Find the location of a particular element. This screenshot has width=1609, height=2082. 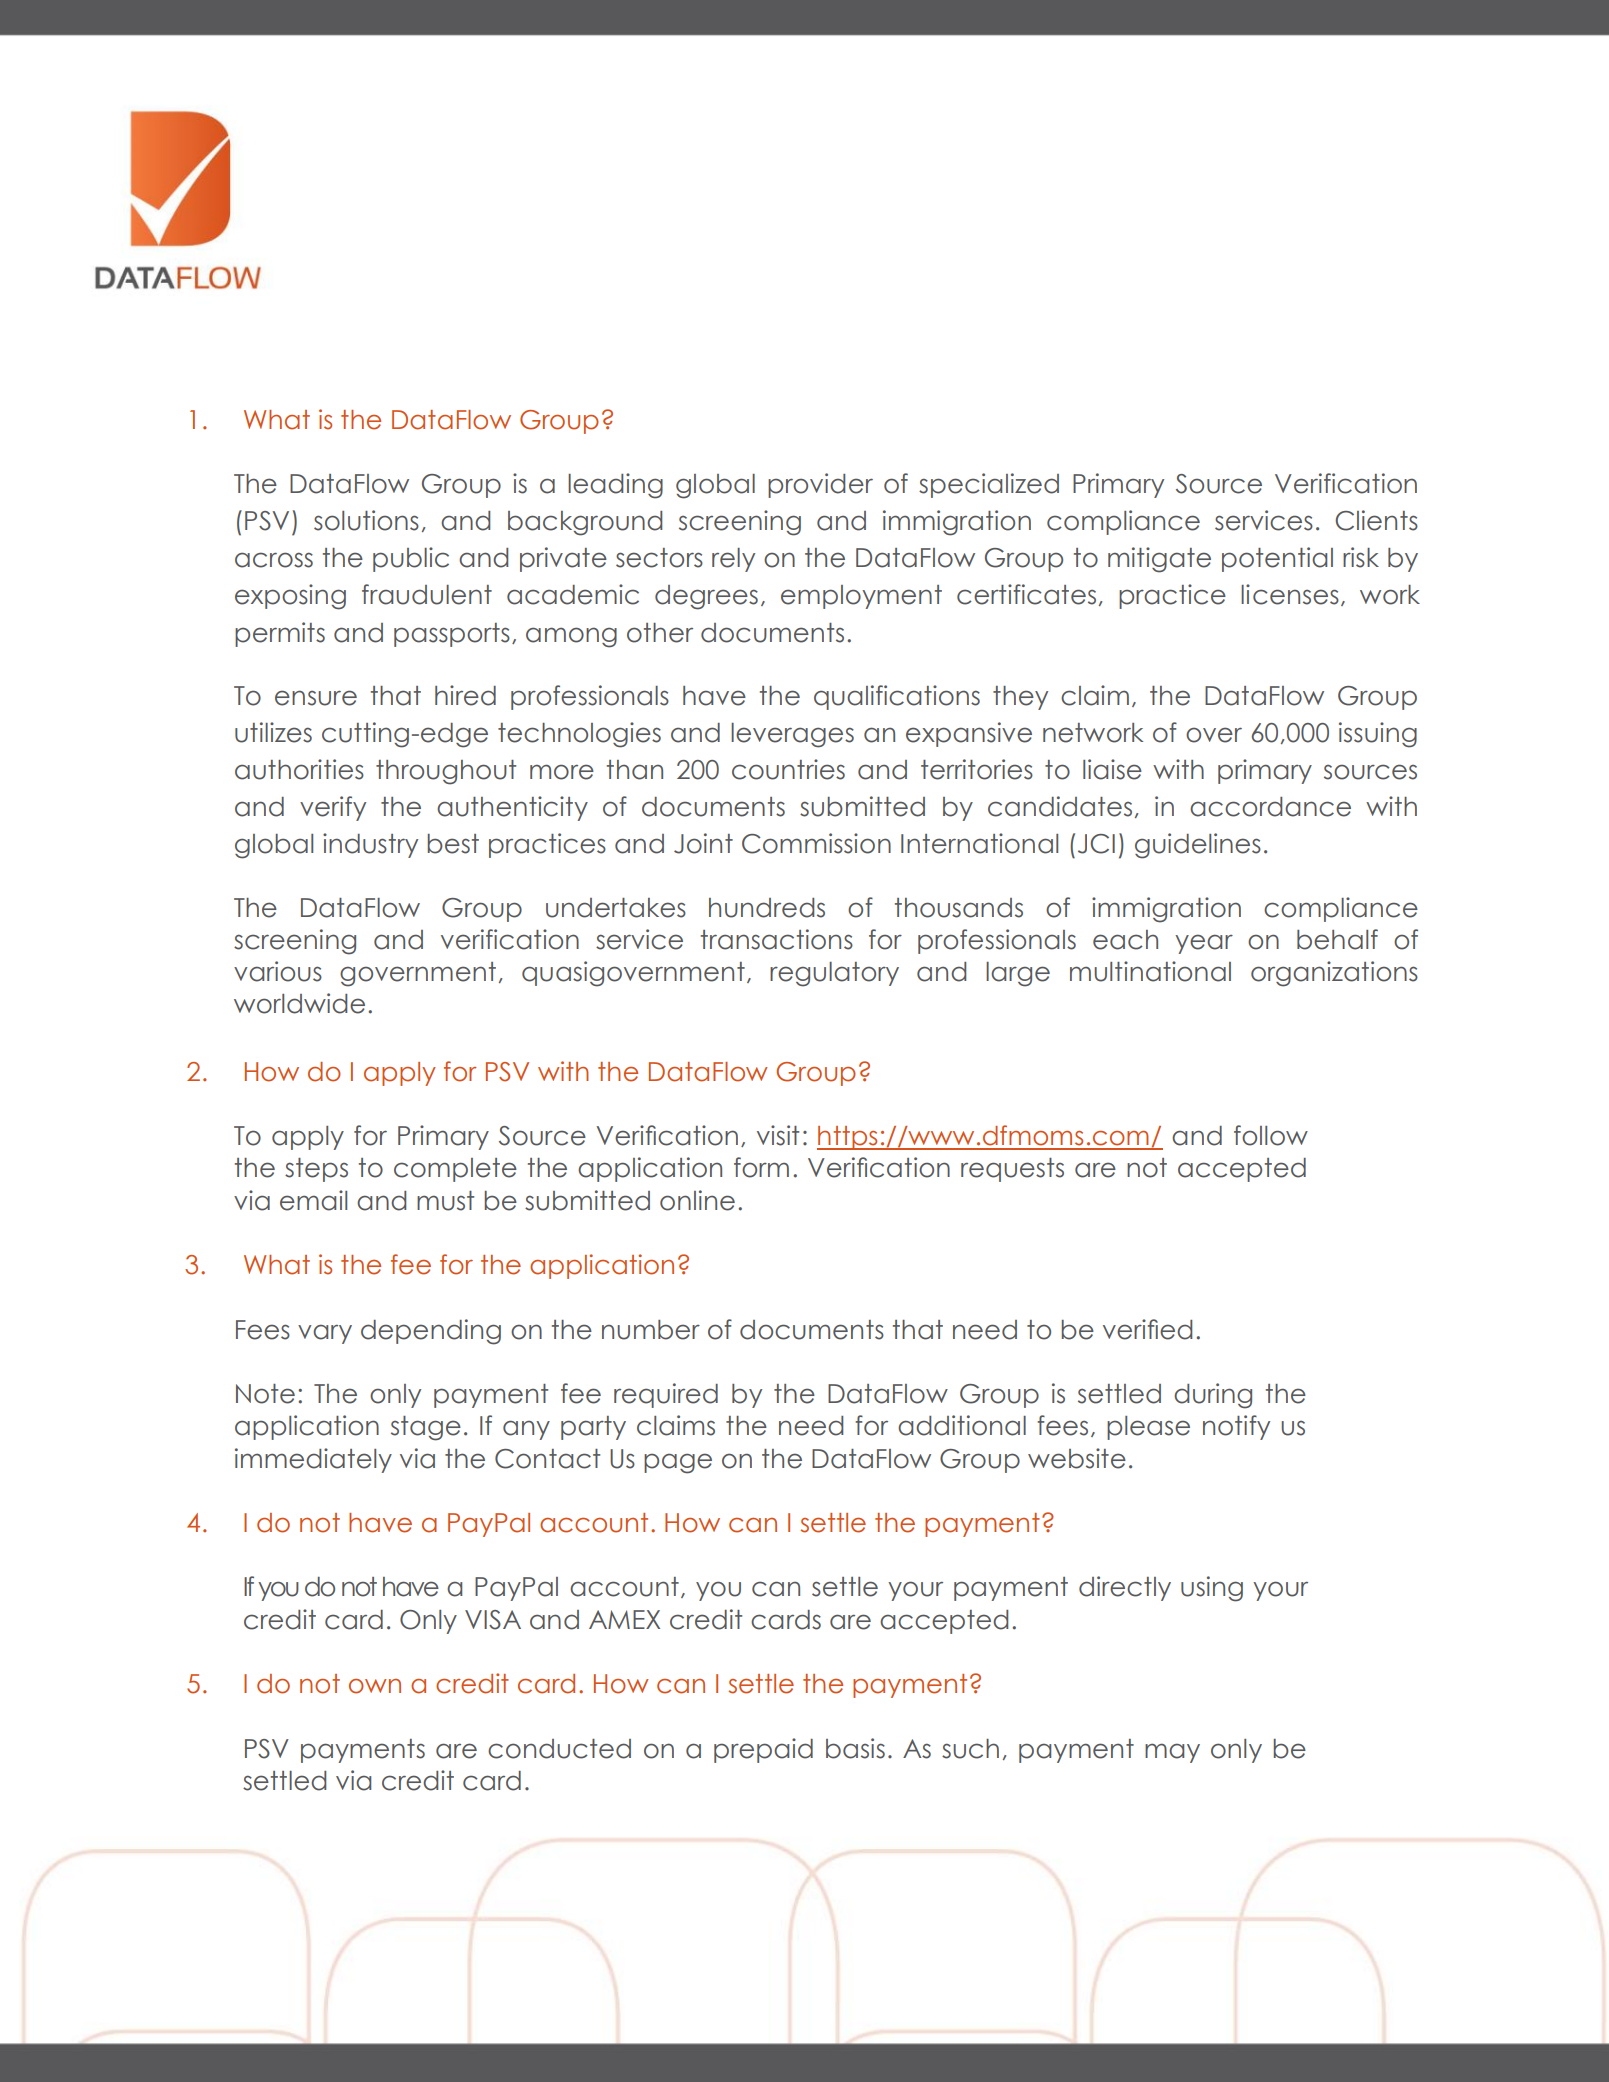

provider is located at coordinates (820, 485).
